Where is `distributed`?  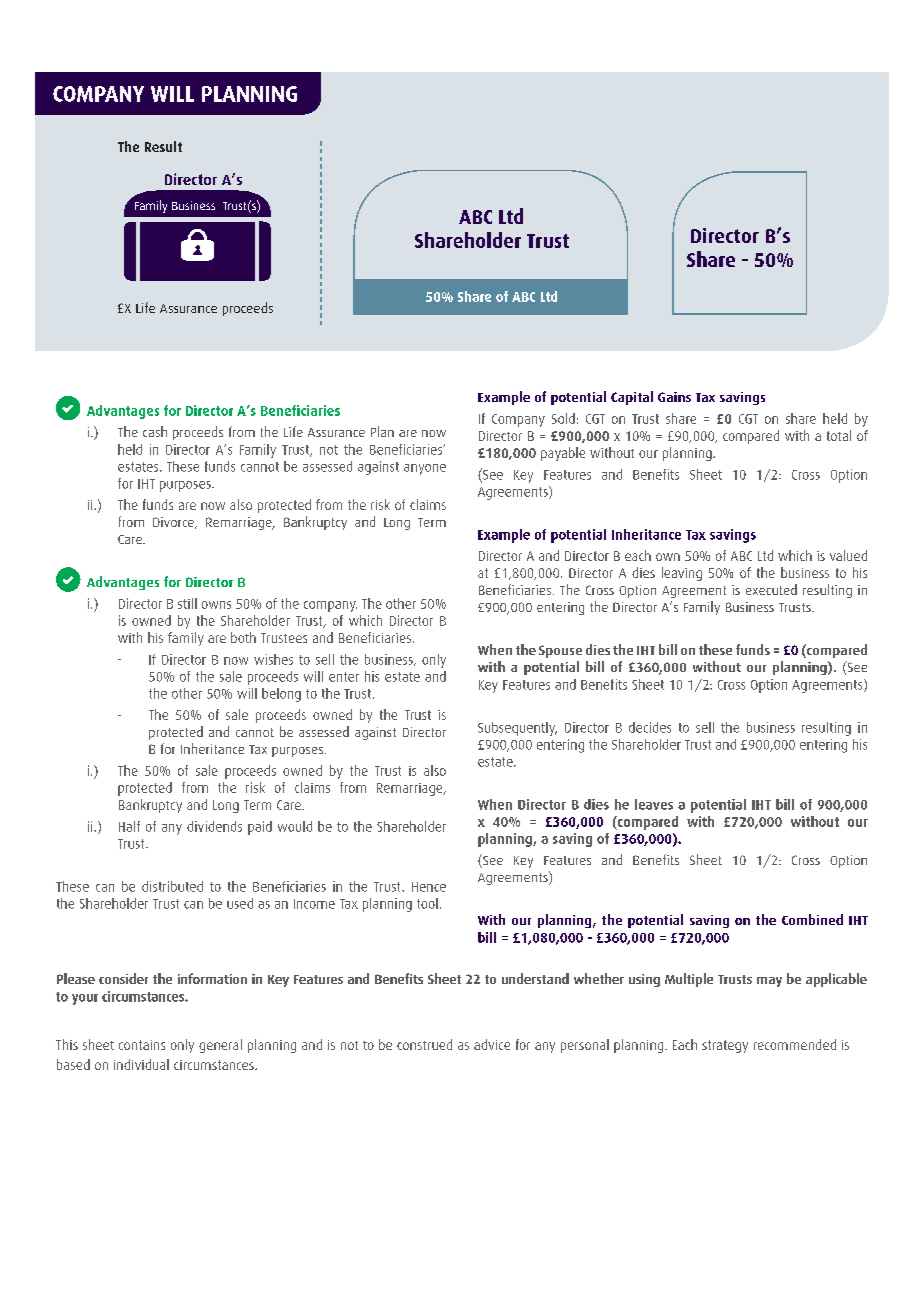
distributed is located at coordinates (172, 886).
